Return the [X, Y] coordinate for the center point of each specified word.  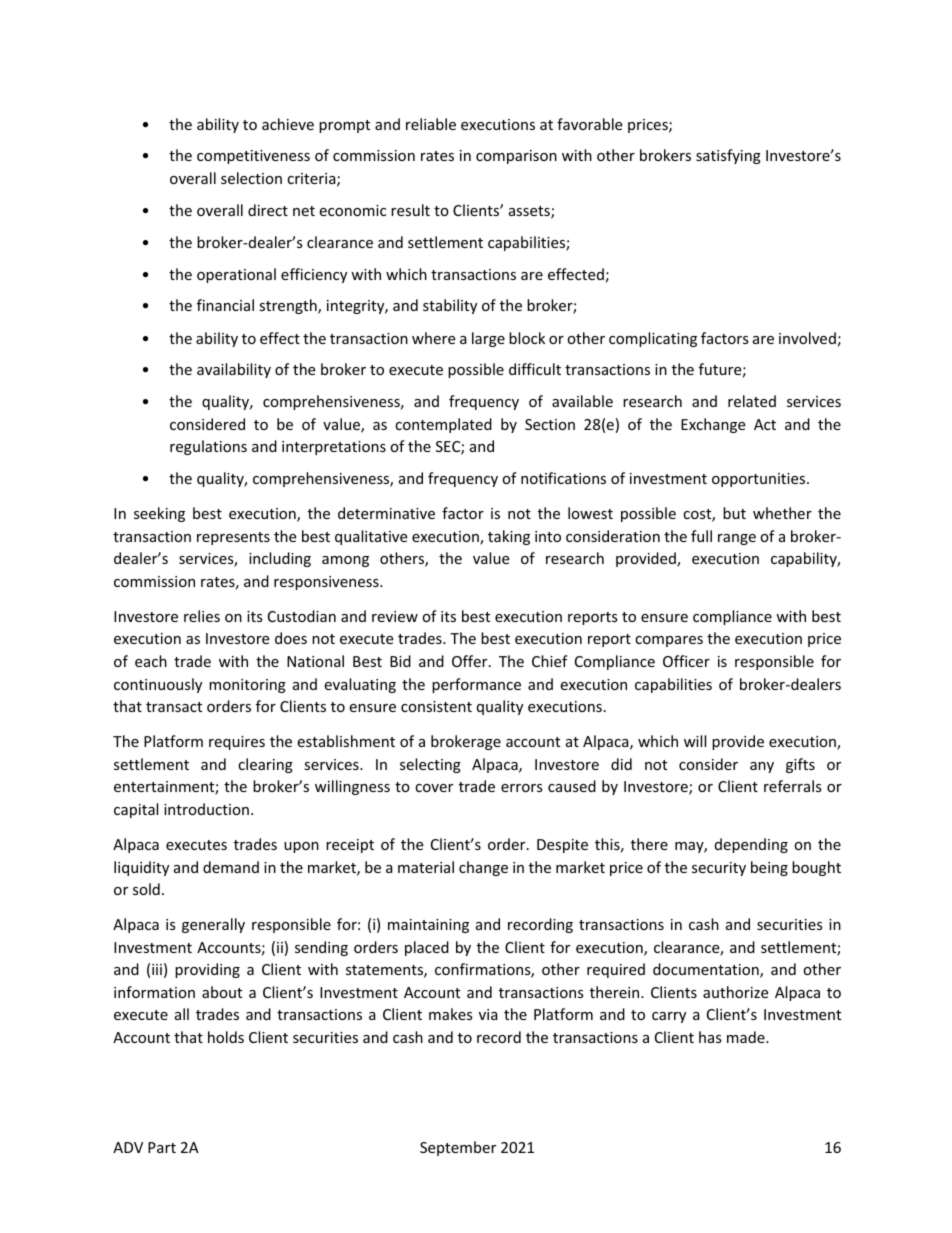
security [719, 869]
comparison [516, 157]
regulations [208, 447]
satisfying [728, 156]
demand [231, 867]
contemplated [443, 425]
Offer [471, 661]
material [426, 867]
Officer [686, 661]
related [752, 401]
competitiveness [253, 157]
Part [162, 1147]
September [458, 1148]
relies [202, 616]
